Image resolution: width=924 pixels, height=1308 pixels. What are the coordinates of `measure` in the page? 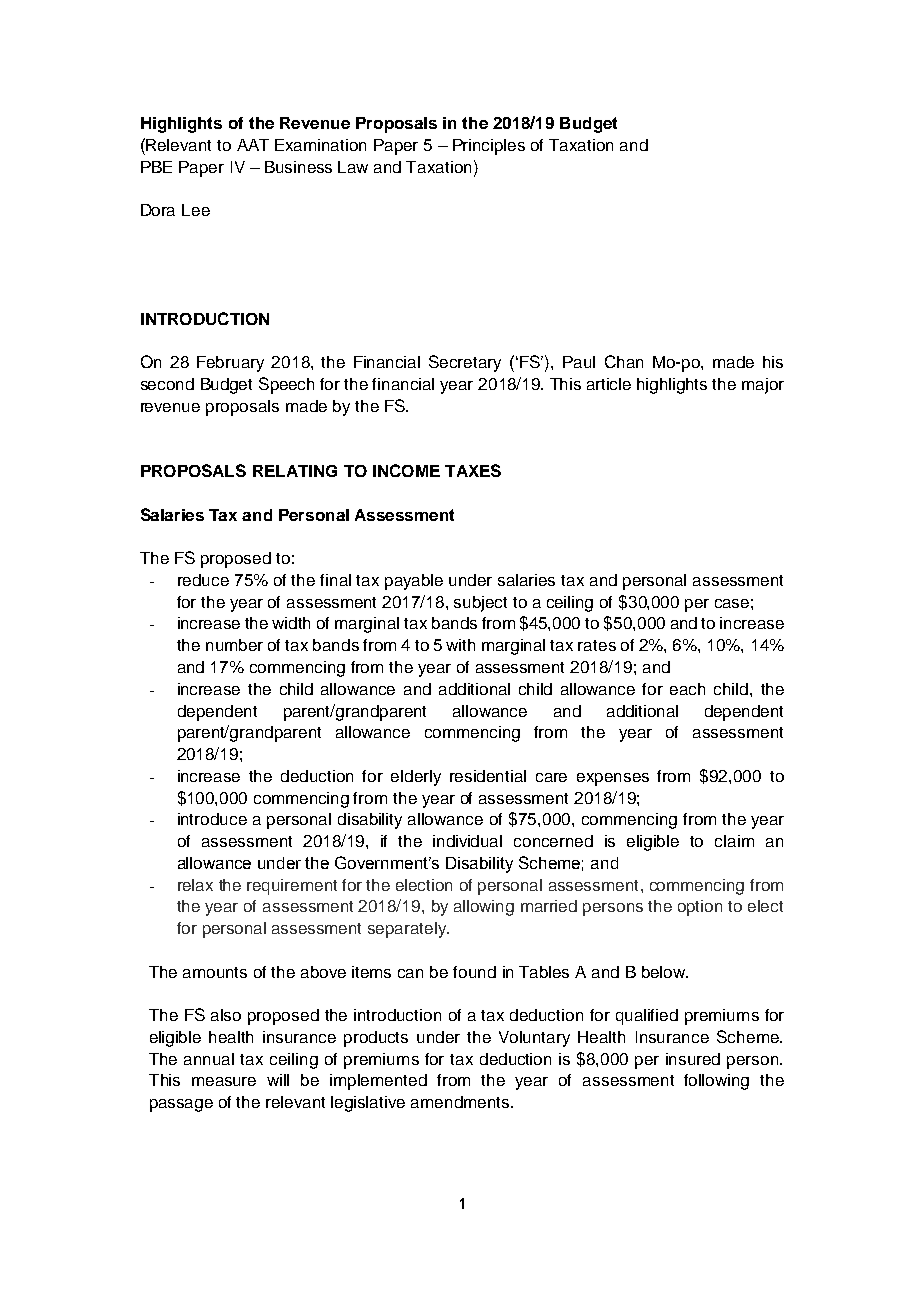 It's located at (224, 1081).
